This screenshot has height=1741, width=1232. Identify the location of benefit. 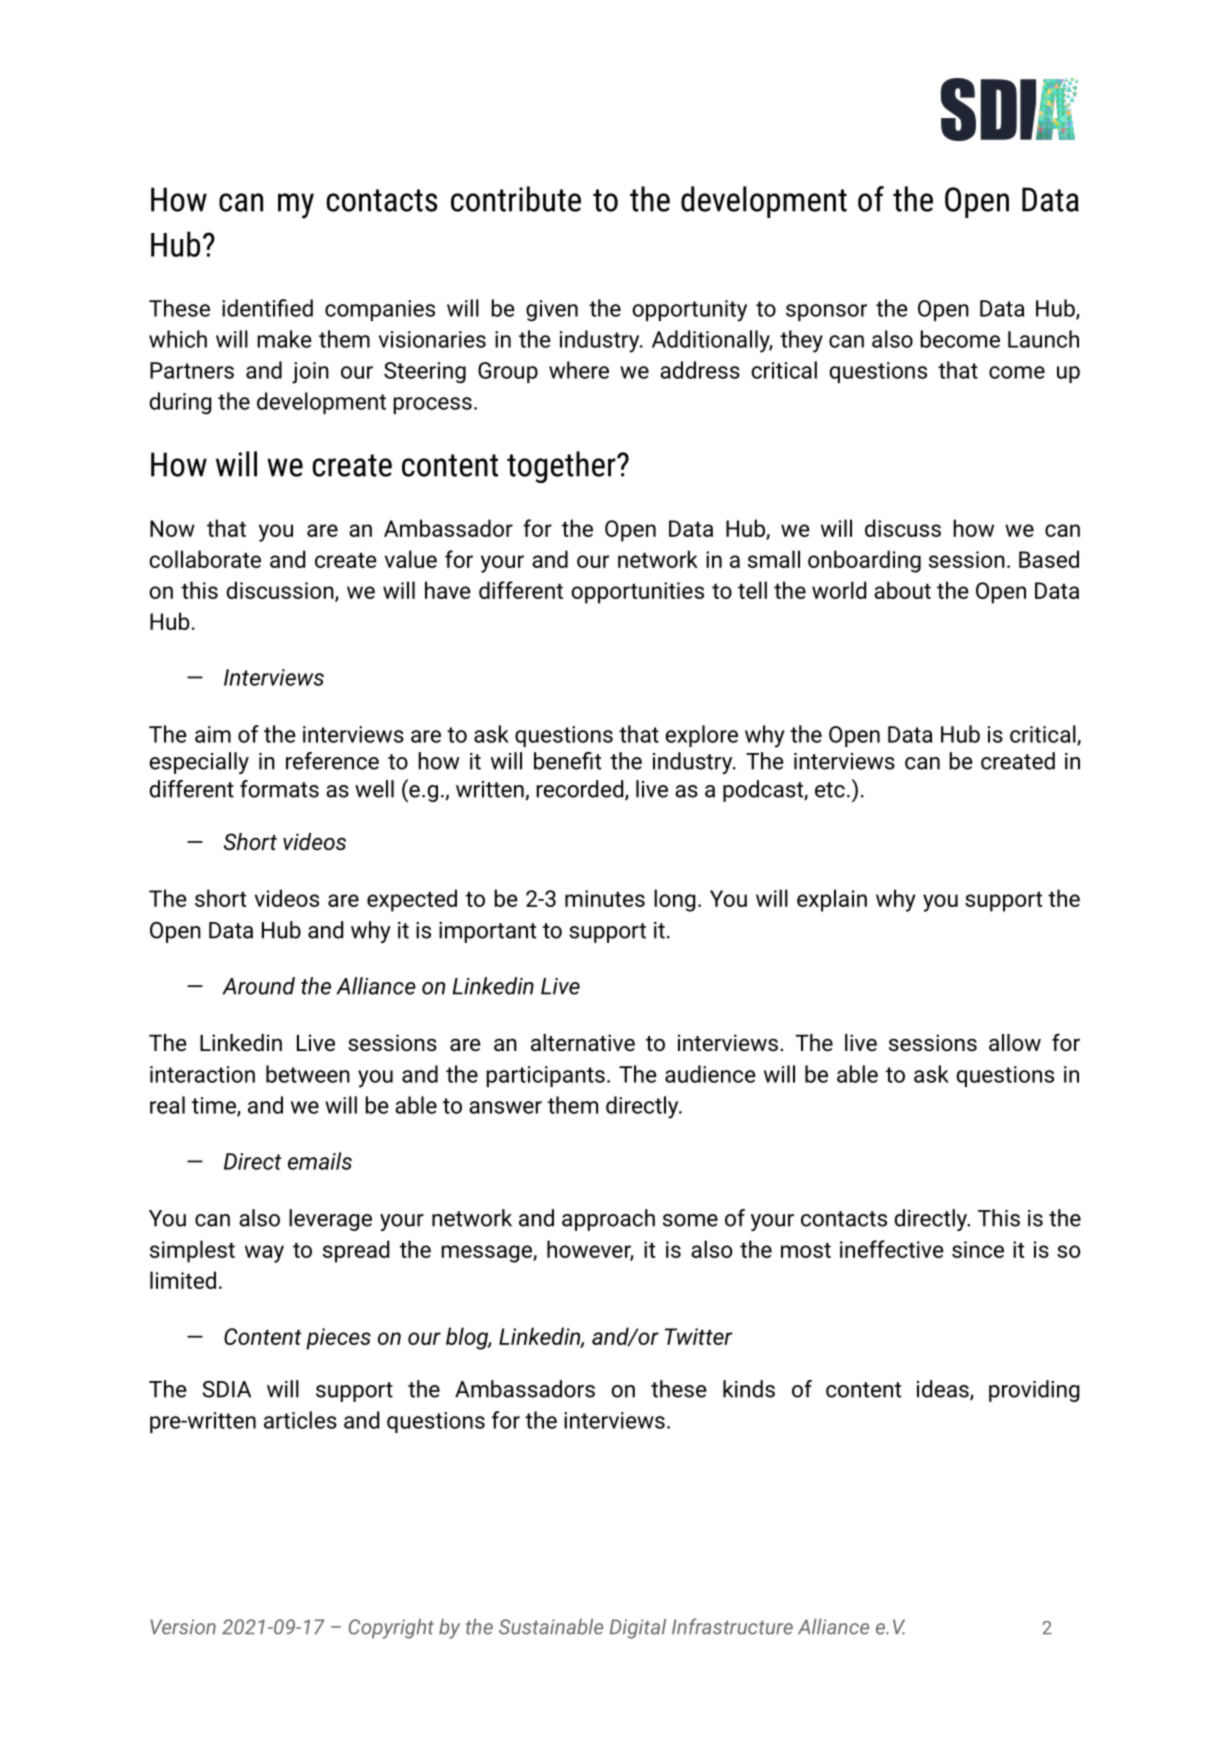
(567, 761).
